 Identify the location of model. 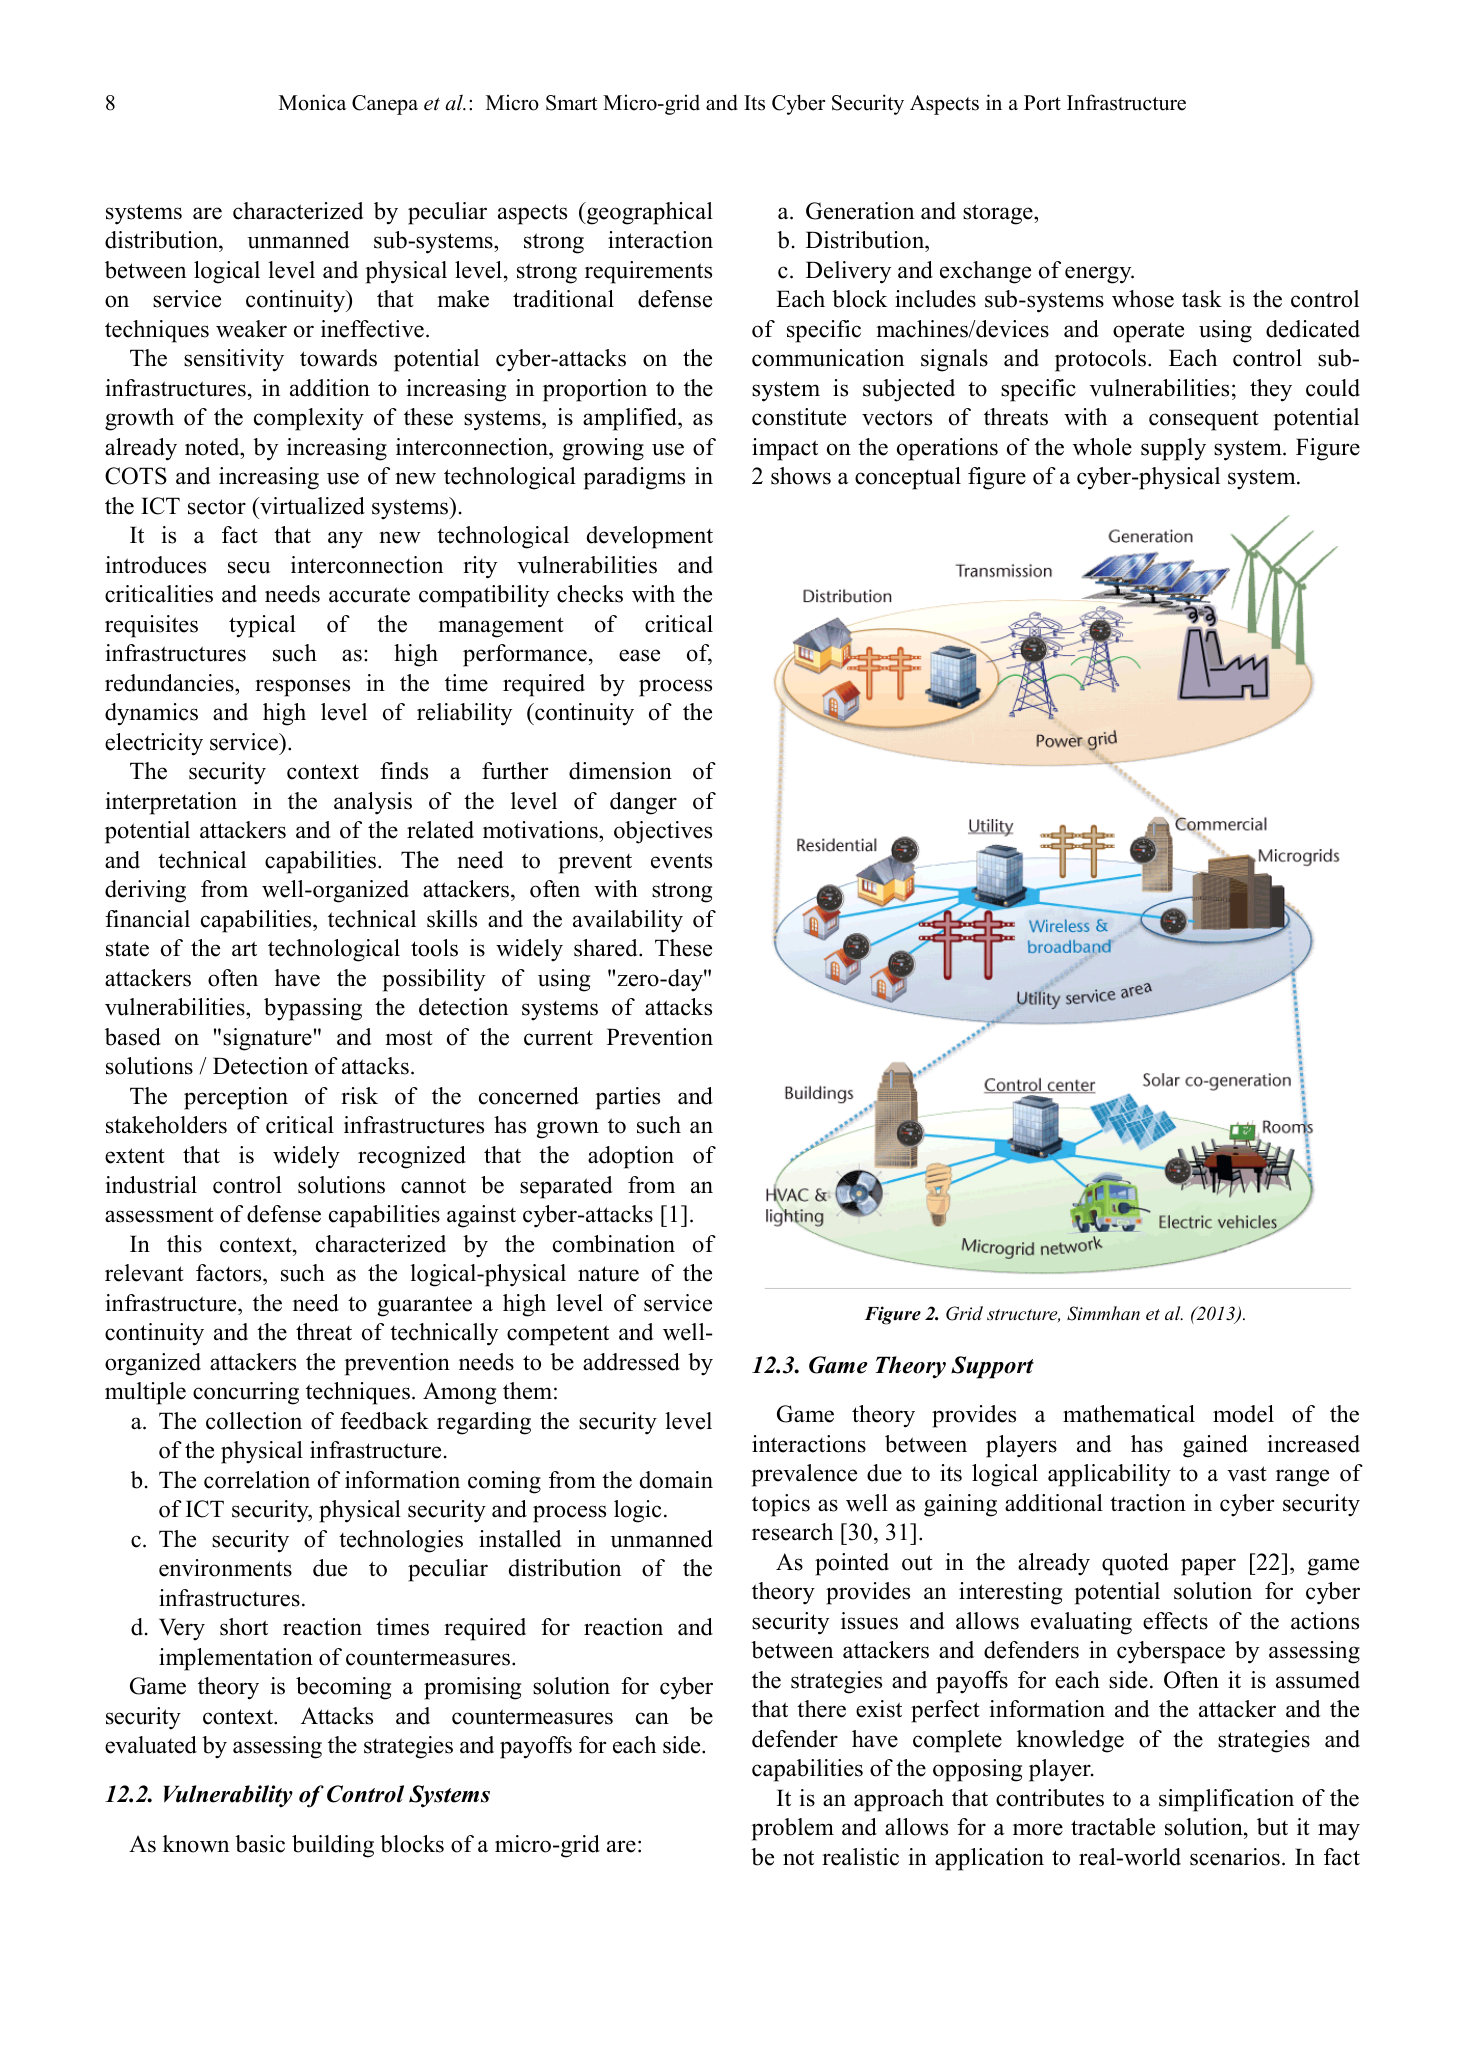
(1243, 1414).
